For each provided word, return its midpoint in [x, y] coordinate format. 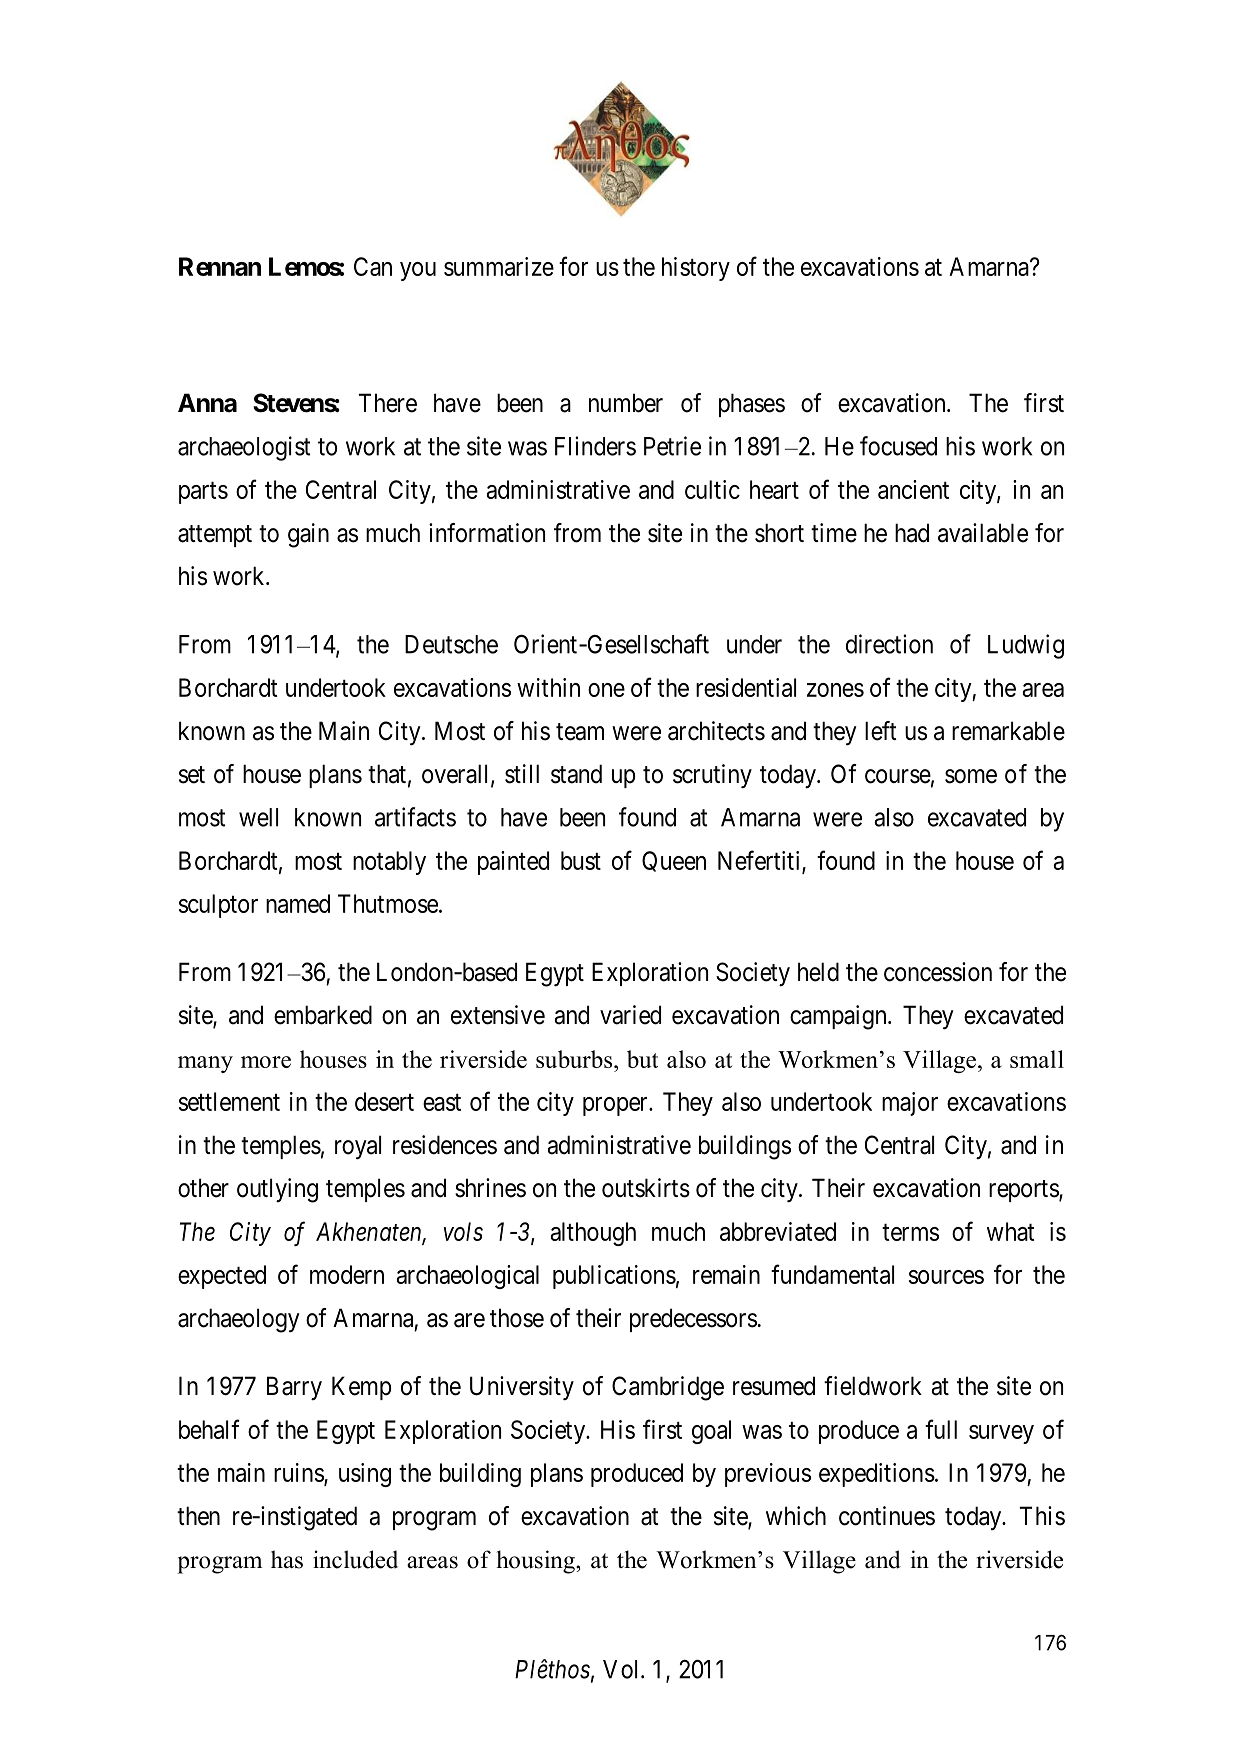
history [696, 269]
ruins [299, 1474]
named [298, 903]
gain [308, 535]
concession [938, 972]
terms [910, 1232]
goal [711, 1432]
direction [889, 644]
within [548, 687]
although [593, 1234]
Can [373, 266]
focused [898, 446]
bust [581, 860]
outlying [277, 1190]
